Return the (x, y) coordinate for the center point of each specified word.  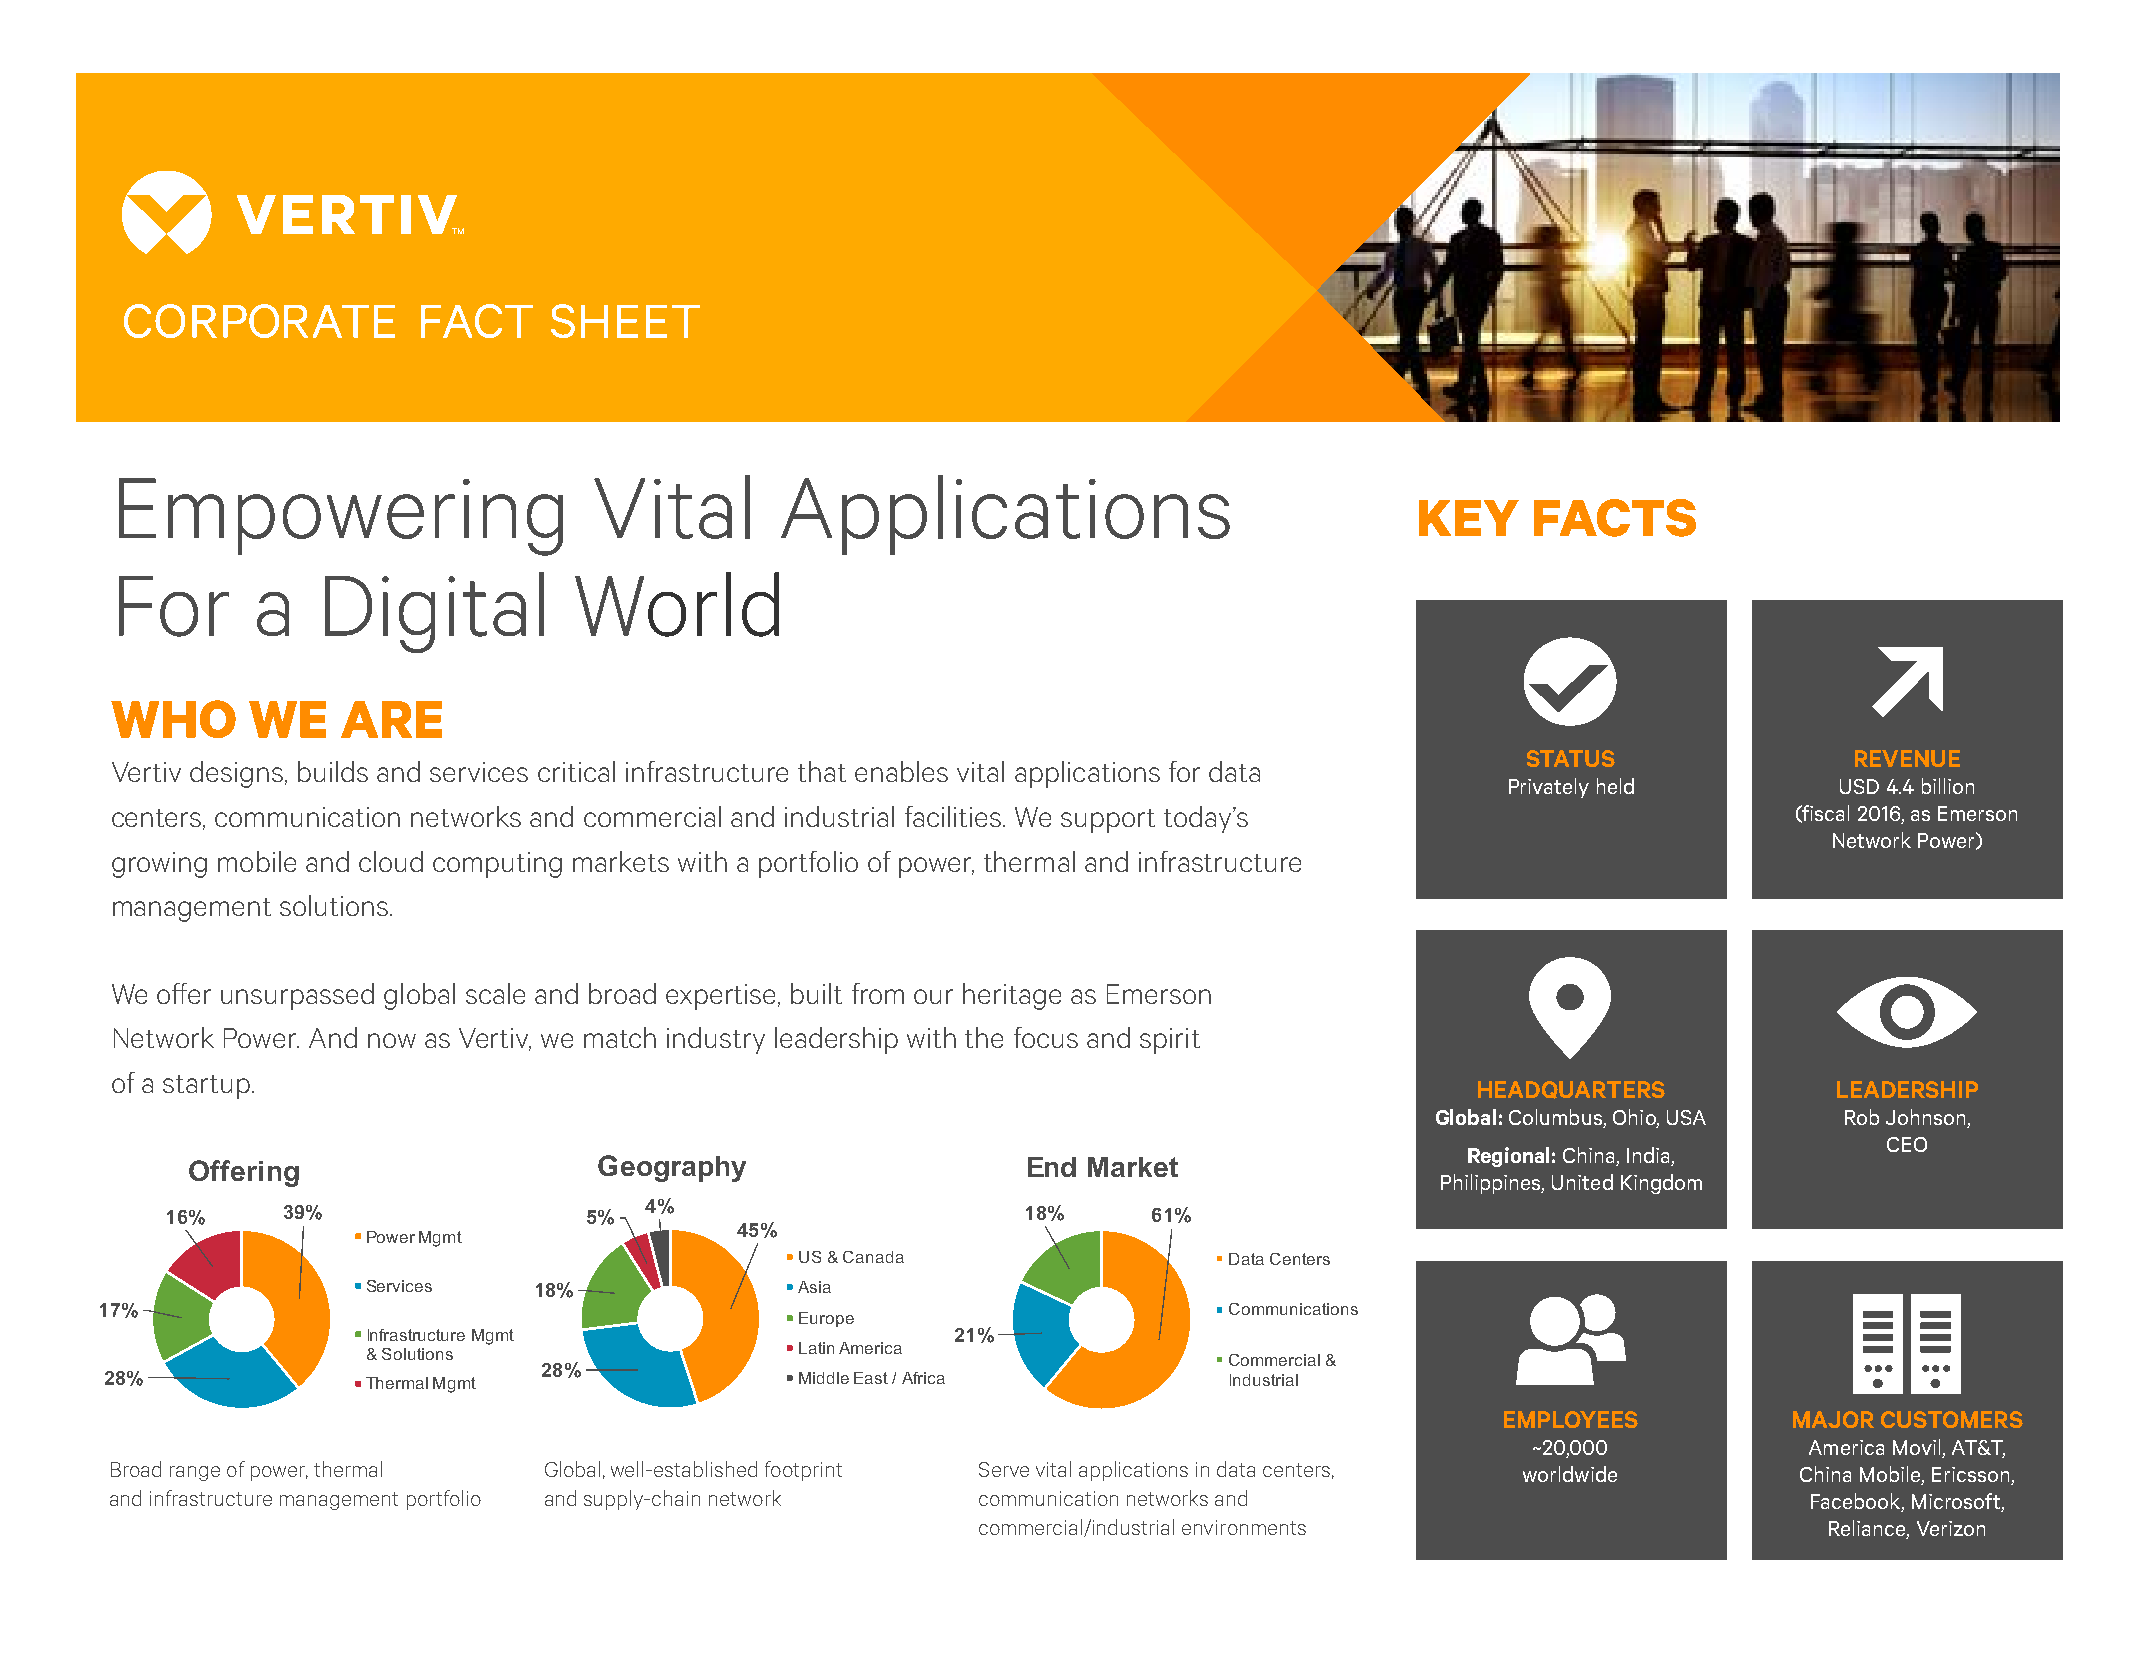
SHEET (625, 321)
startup (206, 1087)
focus (1046, 1037)
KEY (1469, 518)
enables (901, 771)
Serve (1004, 1469)
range (195, 1473)
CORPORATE (259, 321)
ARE (391, 719)
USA (1686, 1117)
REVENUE (1907, 758)
